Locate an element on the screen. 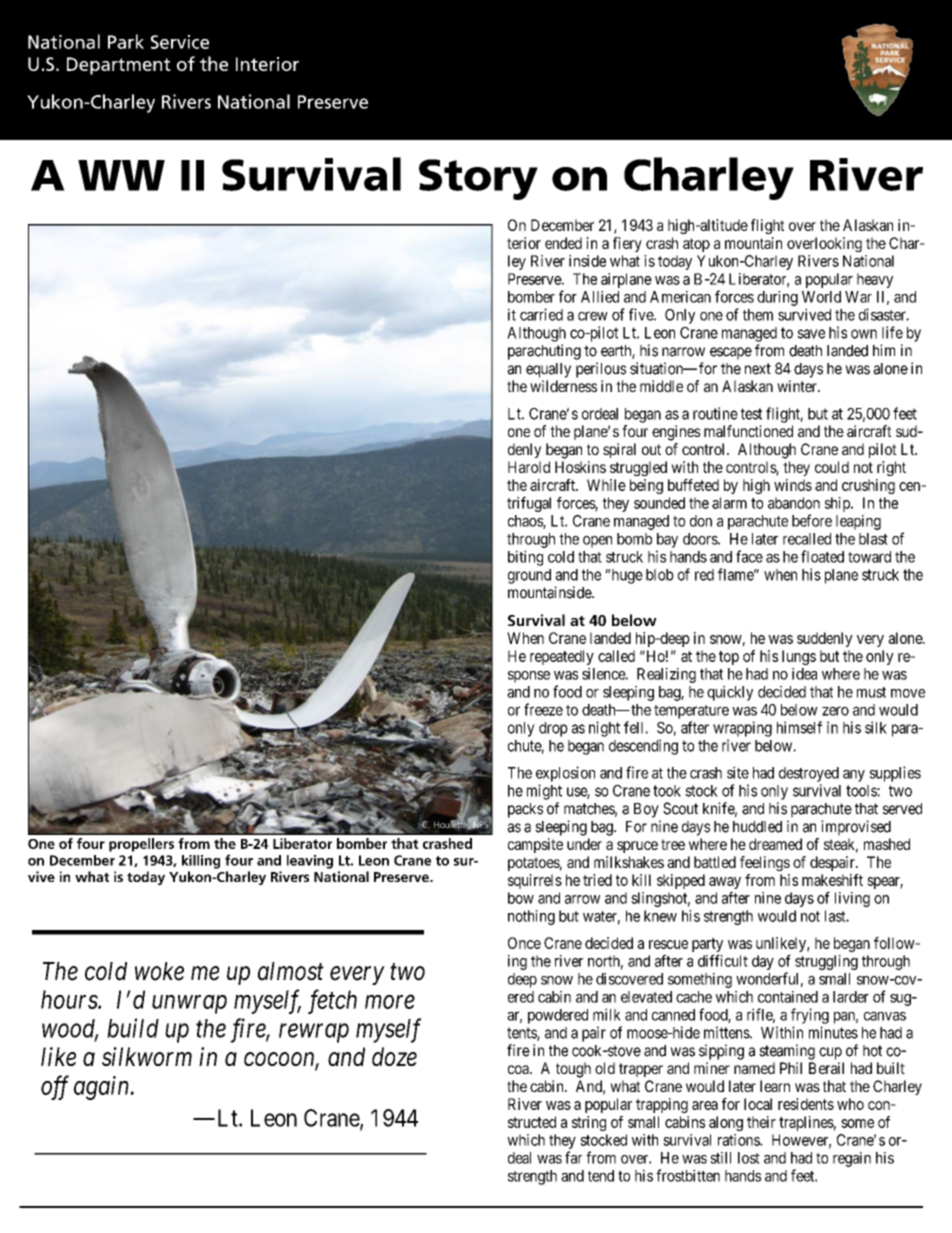 This screenshot has height=1233, width=952. far is located at coordinates (573, 1157).
